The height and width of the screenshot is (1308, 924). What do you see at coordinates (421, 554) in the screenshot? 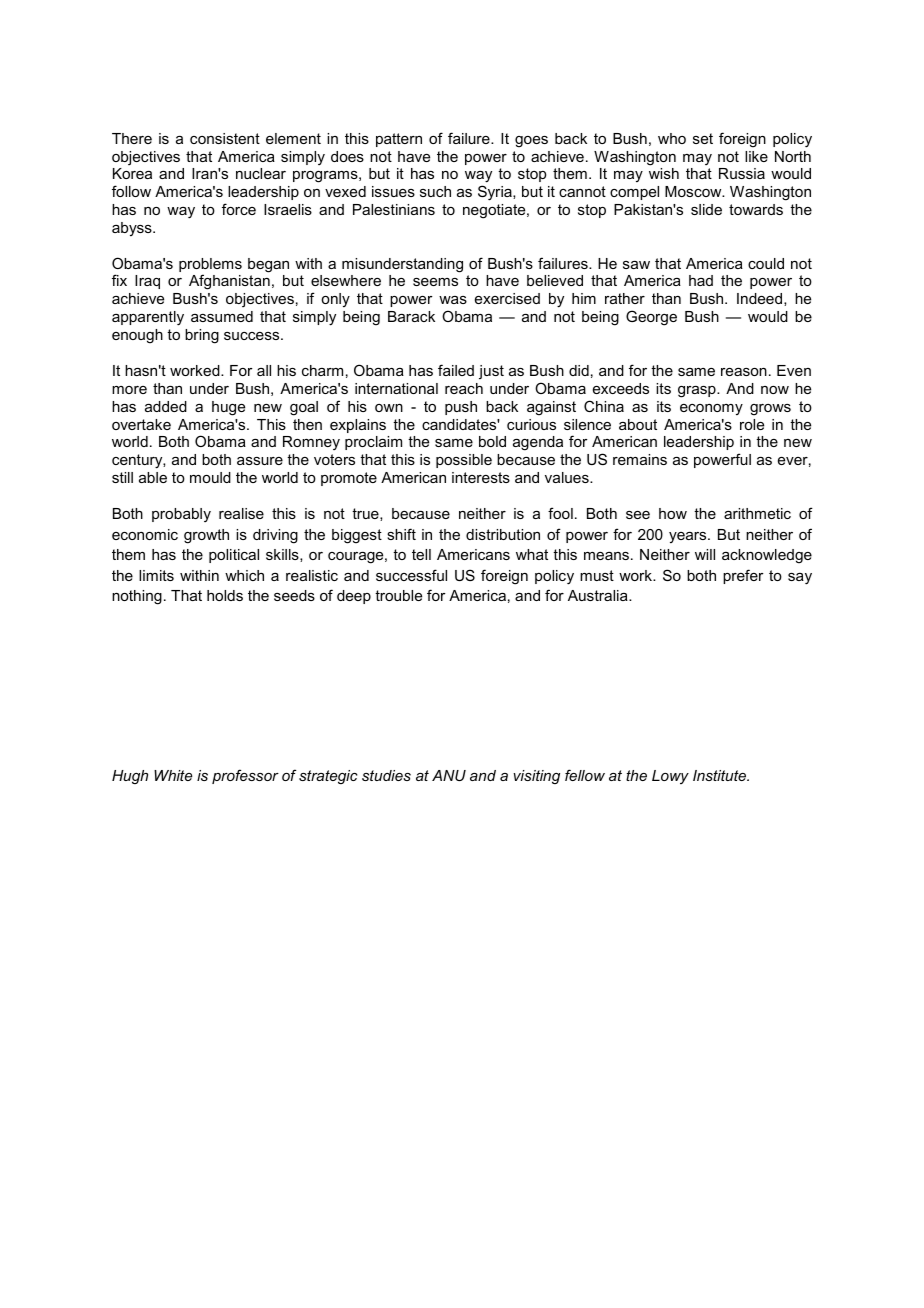
I see `tell` at bounding box center [421, 554].
